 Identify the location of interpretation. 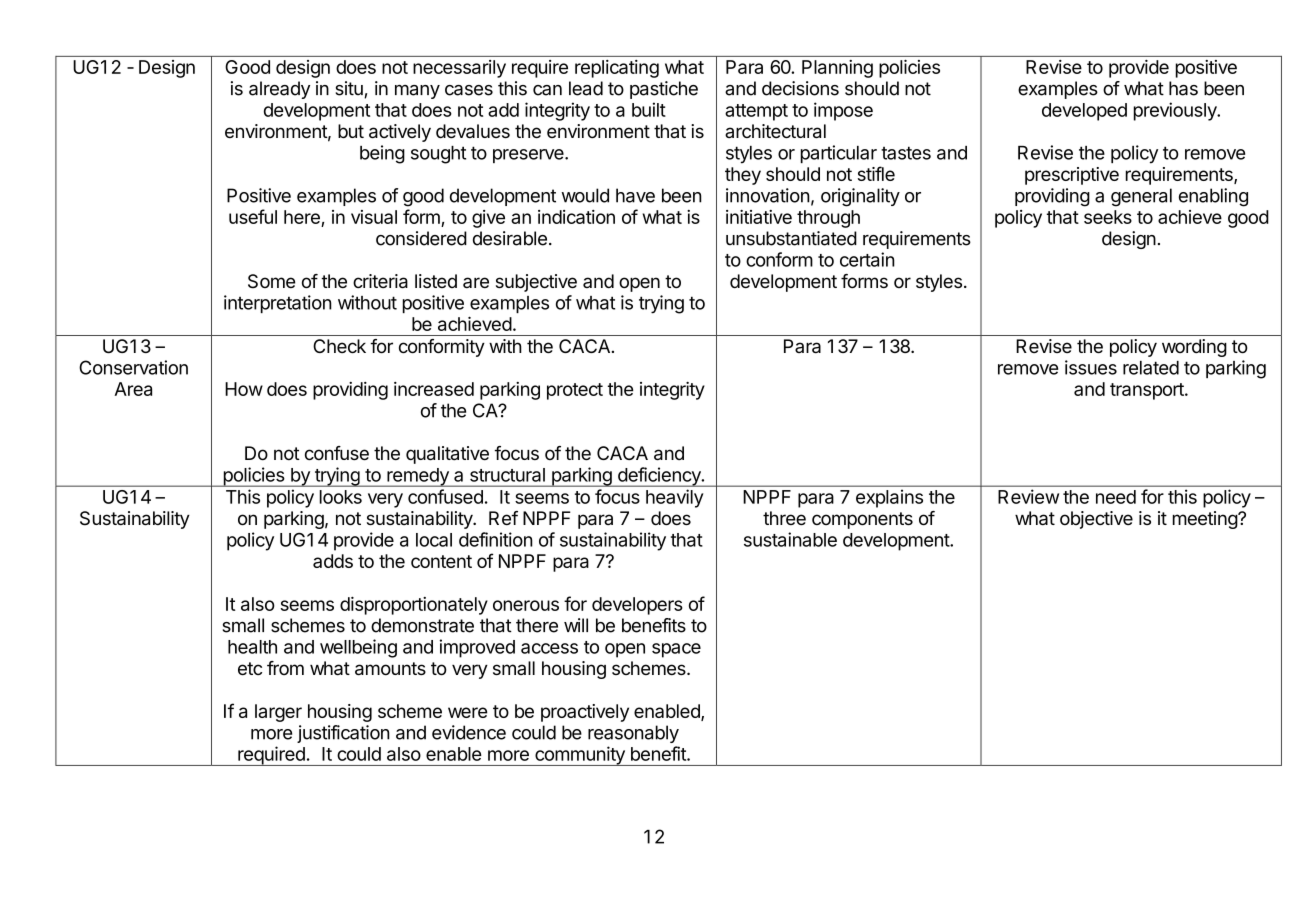
(278, 304).
